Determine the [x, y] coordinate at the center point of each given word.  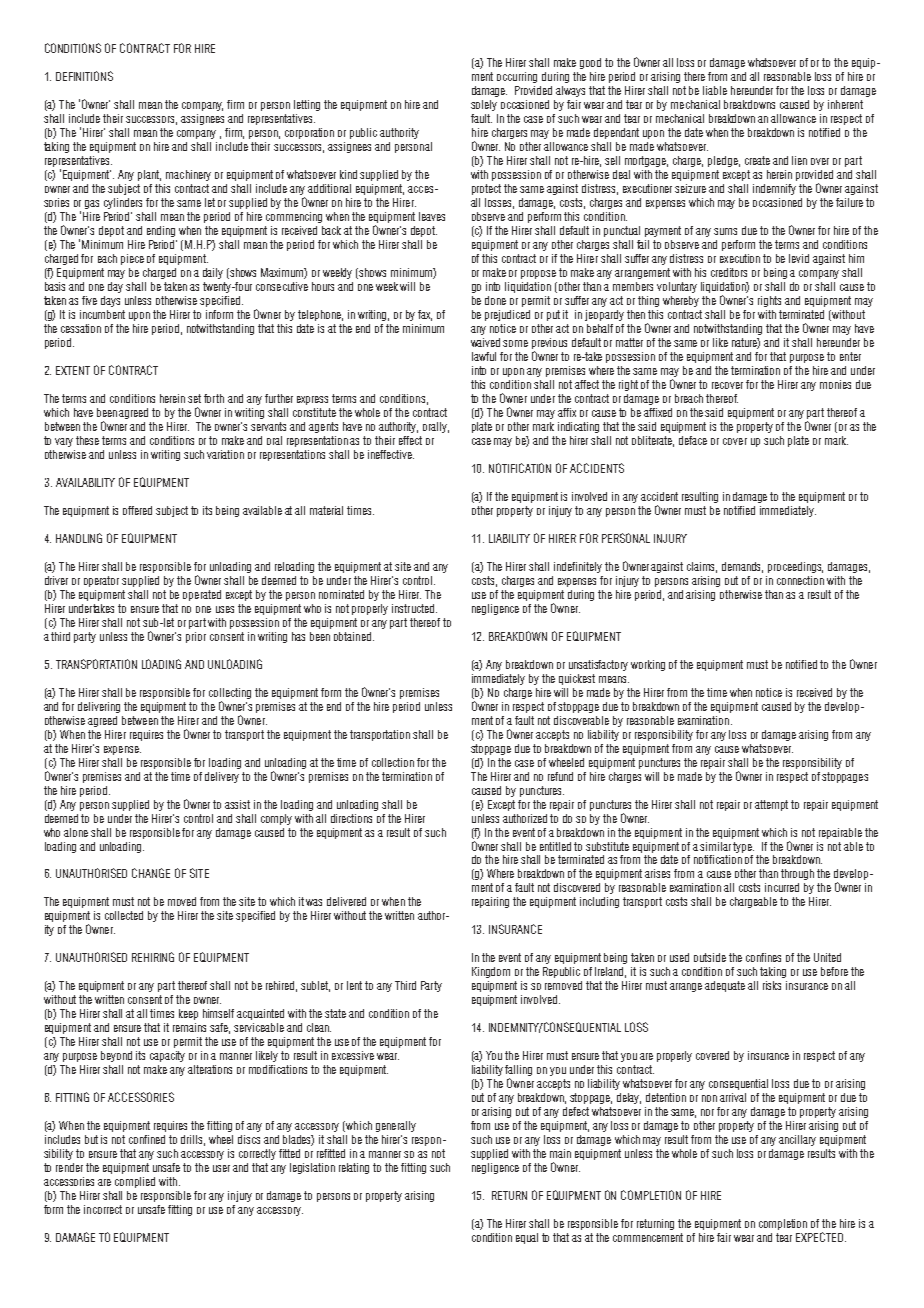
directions [351, 818]
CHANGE [151, 873]
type [743, 847]
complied [135, 1182]
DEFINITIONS [84, 76]
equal [527, 1238]
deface [693, 440]
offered [137, 510]
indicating [578, 427]
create [757, 160]
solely [484, 105]
